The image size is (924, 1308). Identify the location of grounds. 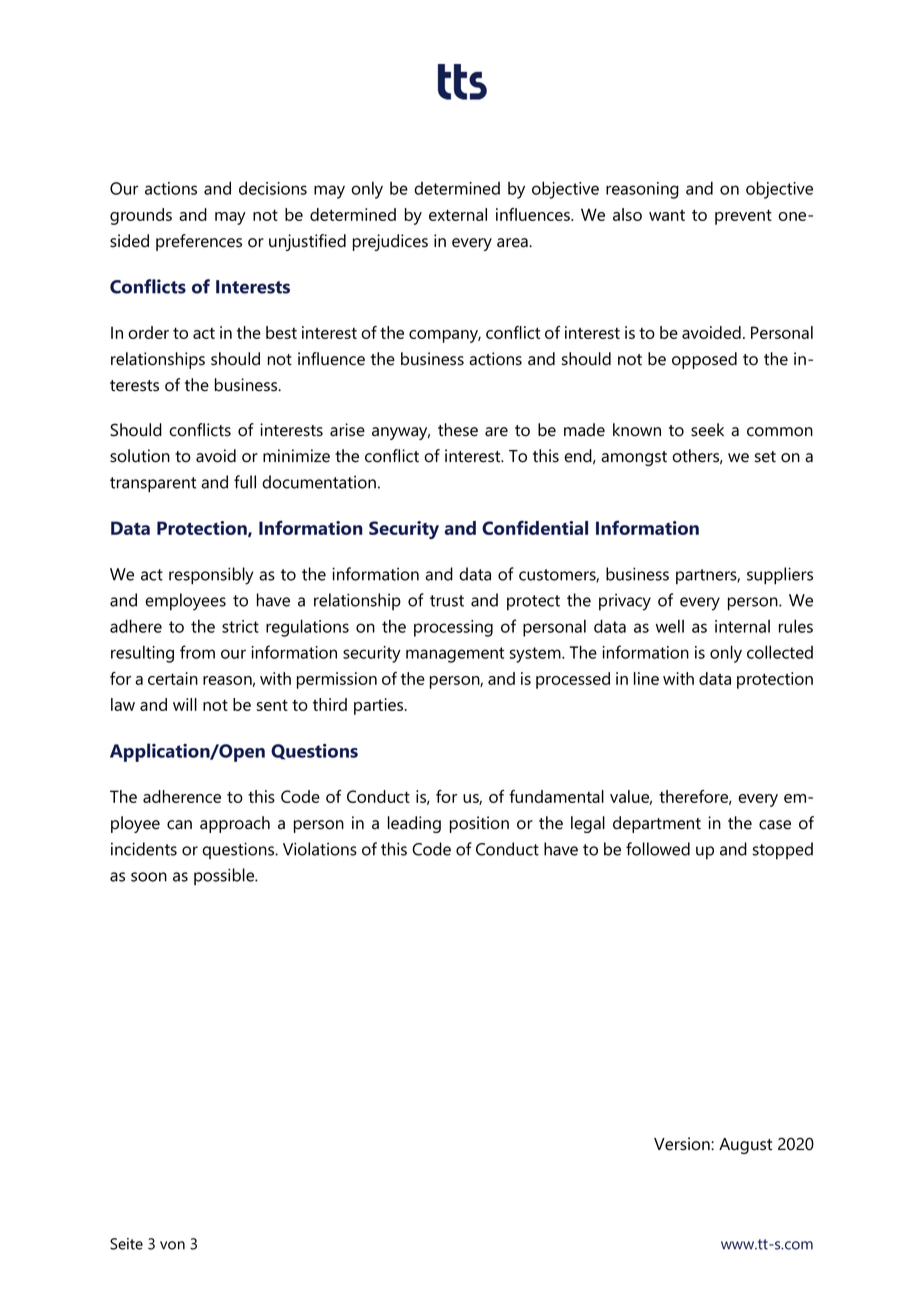
(141, 216).
